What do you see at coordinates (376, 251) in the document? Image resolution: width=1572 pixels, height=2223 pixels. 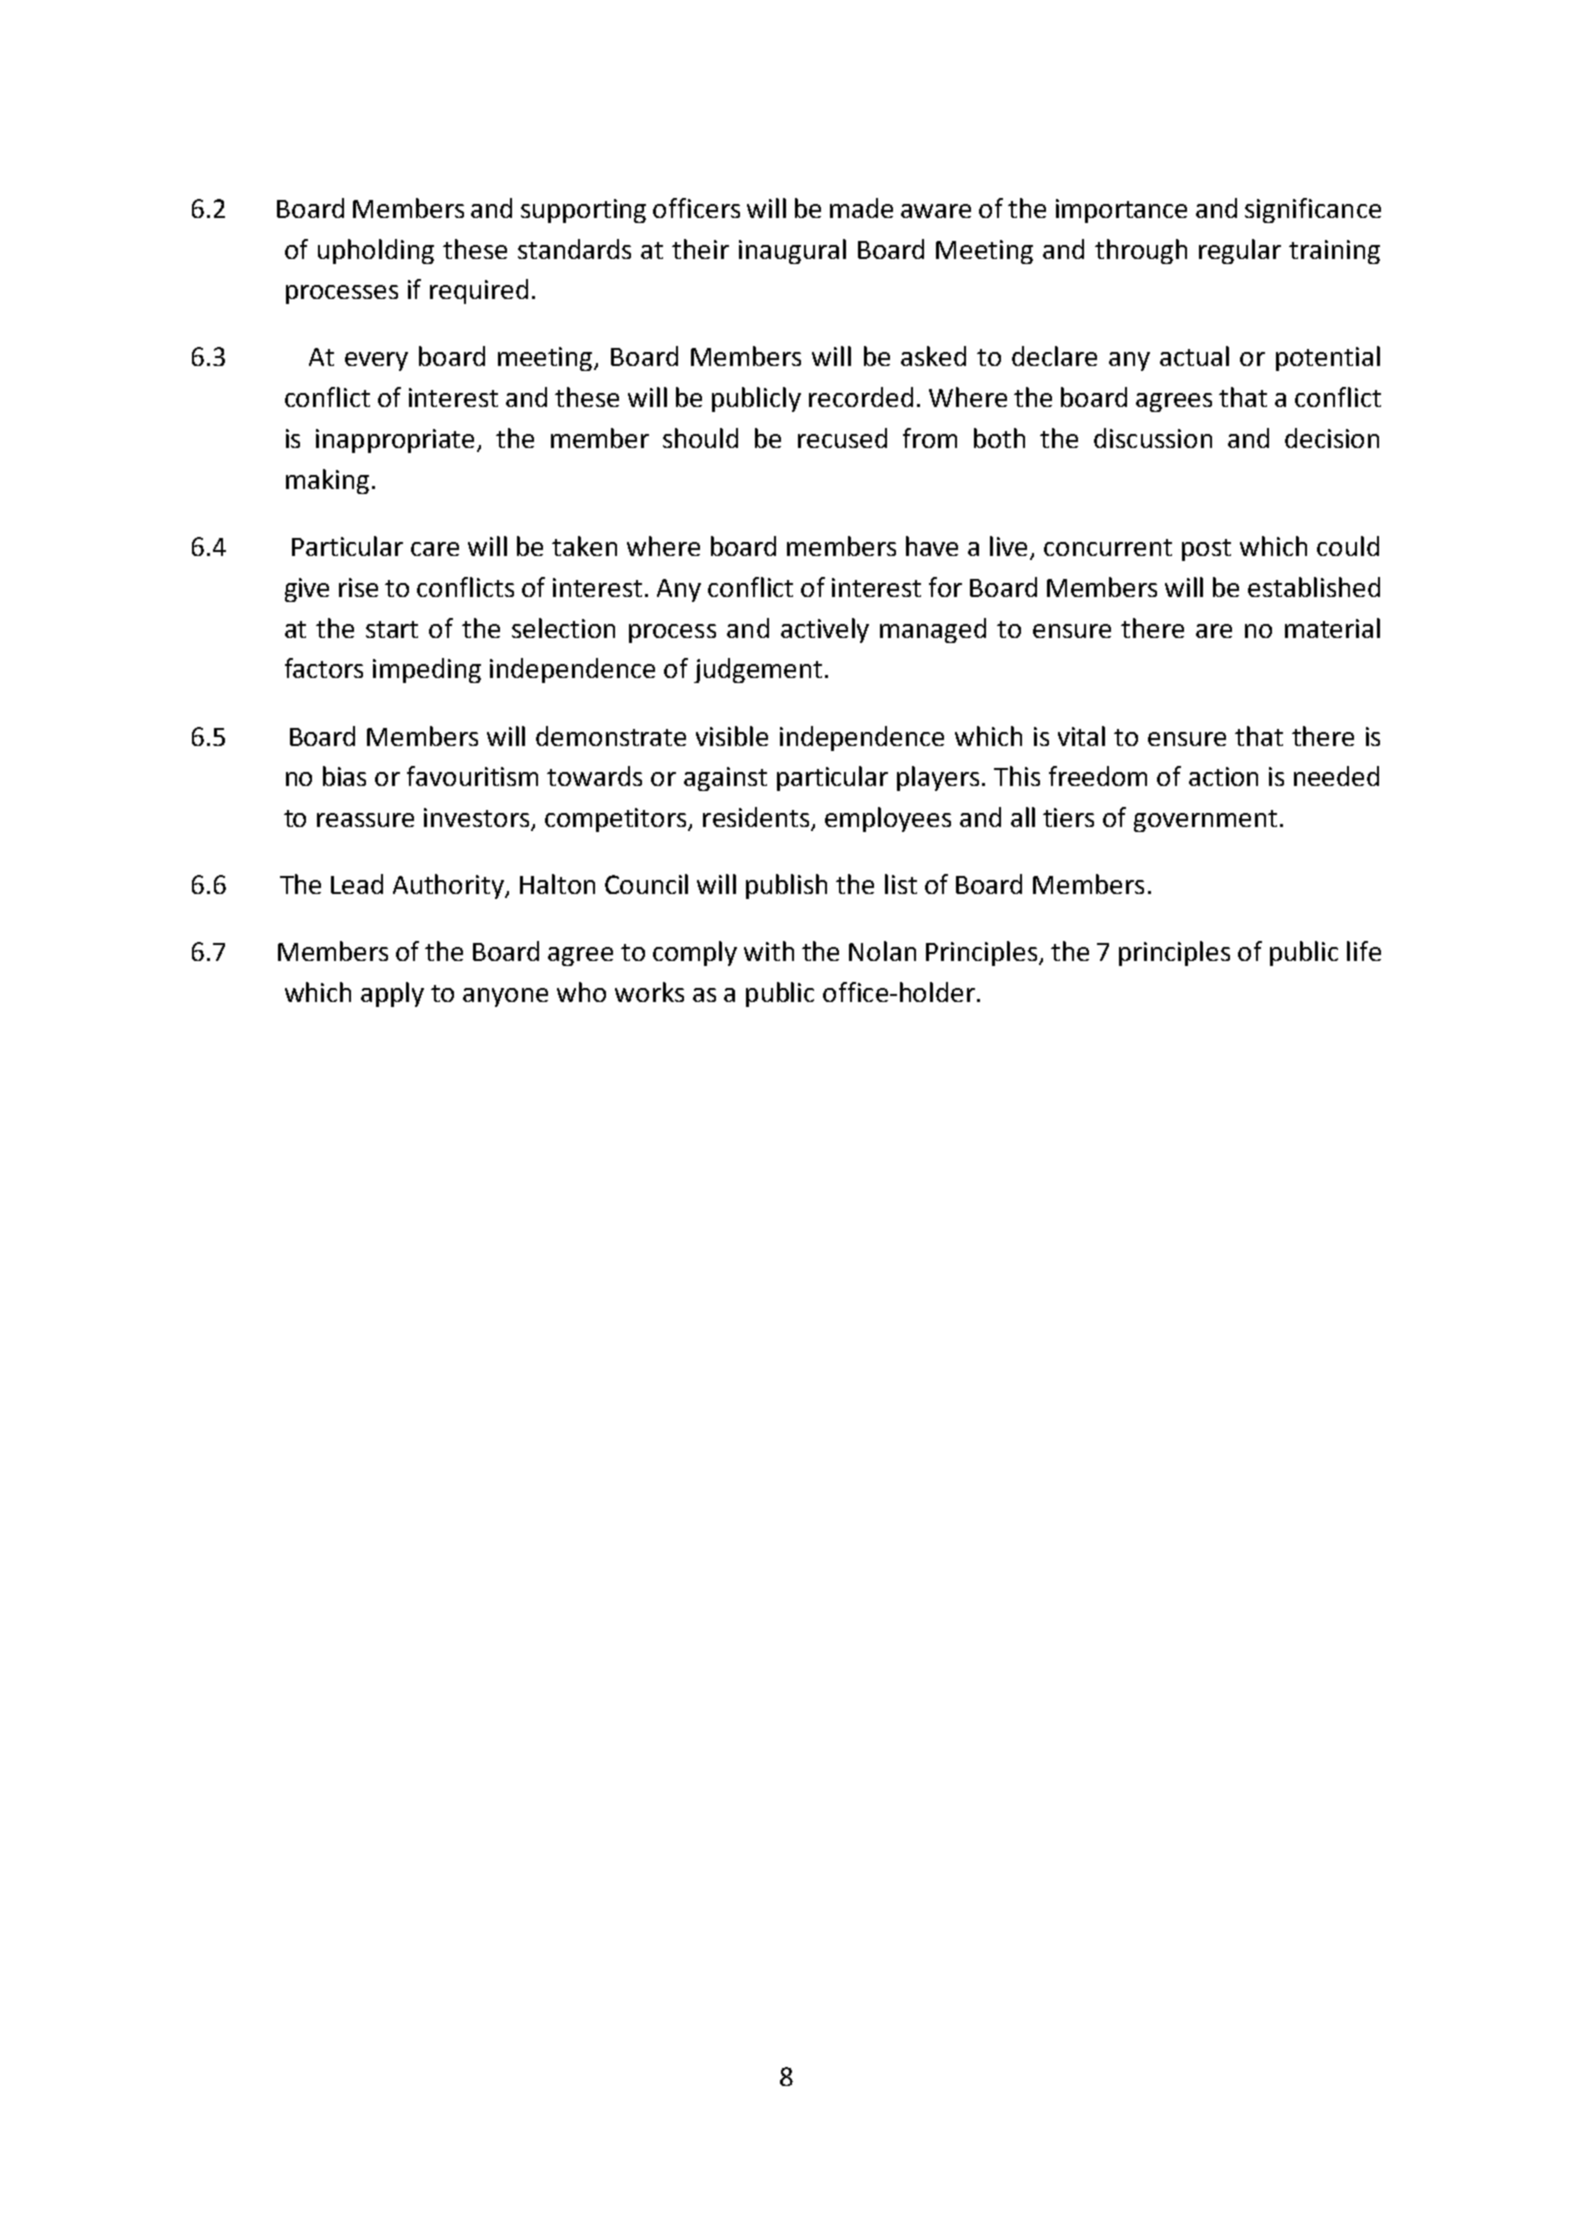 I see `upholding` at bounding box center [376, 251].
